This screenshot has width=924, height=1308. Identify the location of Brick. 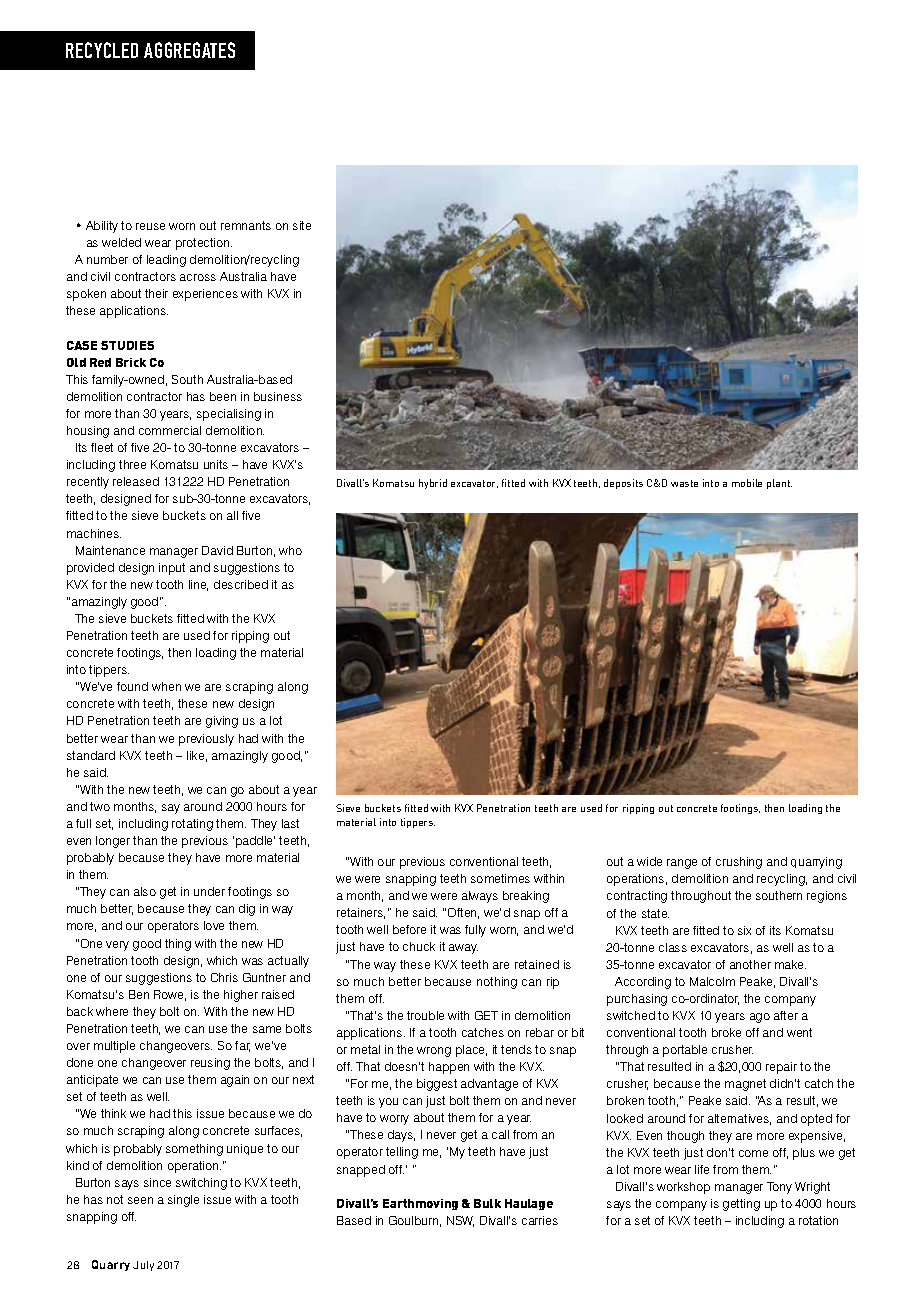
(131, 362).
